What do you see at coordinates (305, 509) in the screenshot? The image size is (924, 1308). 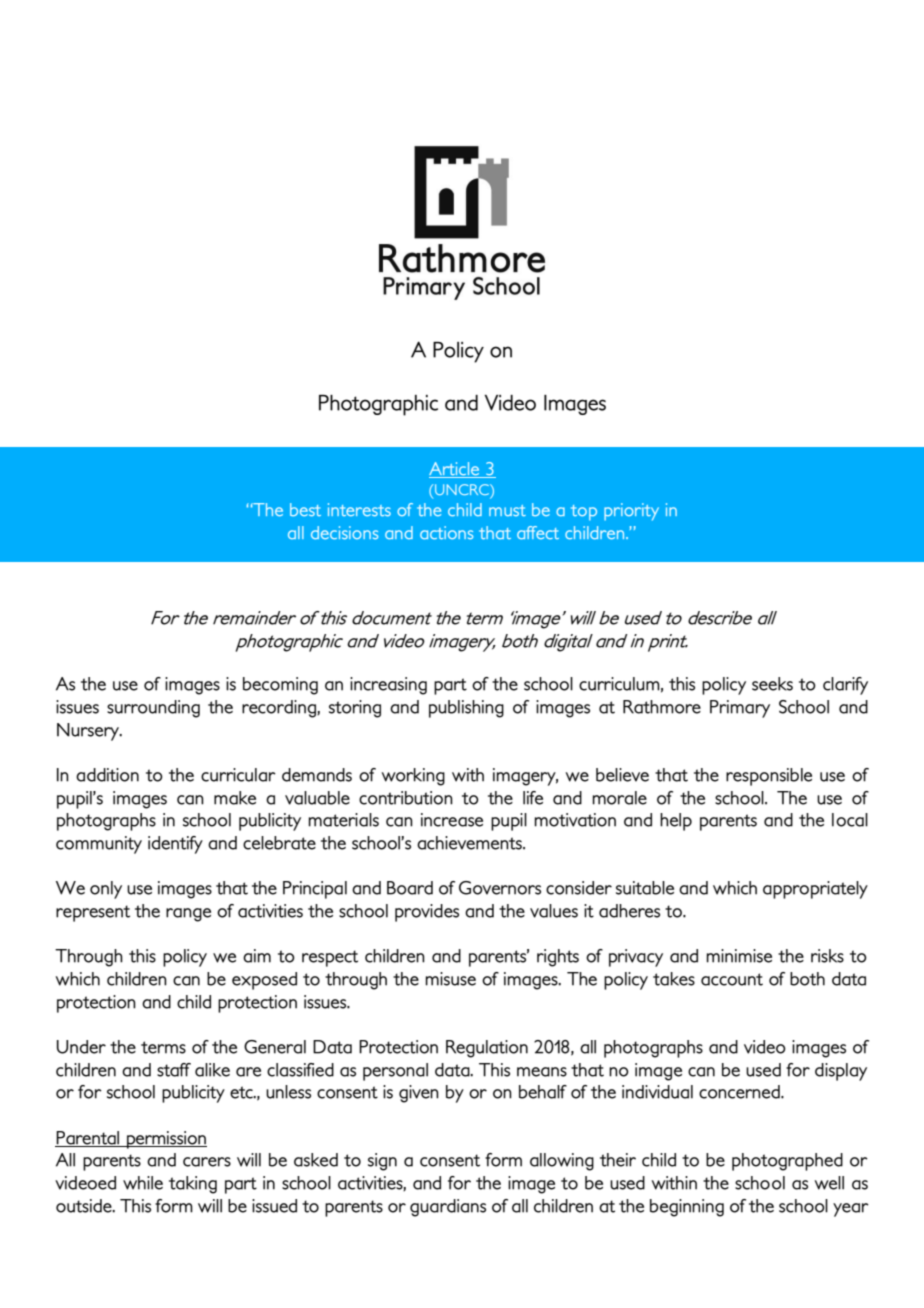 I see `best` at bounding box center [305, 509].
